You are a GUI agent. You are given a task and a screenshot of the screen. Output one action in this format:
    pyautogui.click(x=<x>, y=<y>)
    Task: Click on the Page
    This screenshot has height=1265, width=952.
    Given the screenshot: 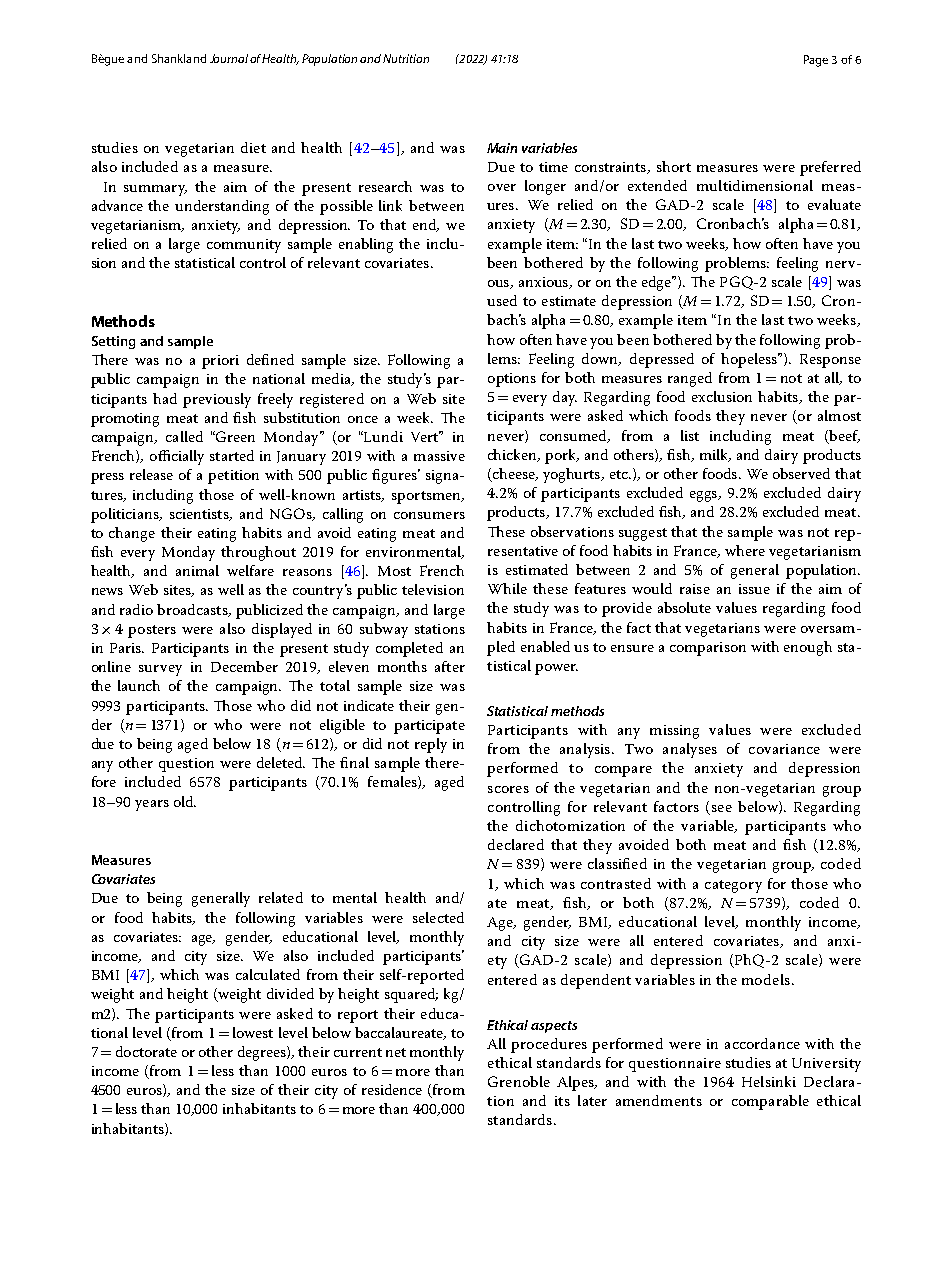 What is the action you would take?
    pyautogui.click(x=816, y=61)
